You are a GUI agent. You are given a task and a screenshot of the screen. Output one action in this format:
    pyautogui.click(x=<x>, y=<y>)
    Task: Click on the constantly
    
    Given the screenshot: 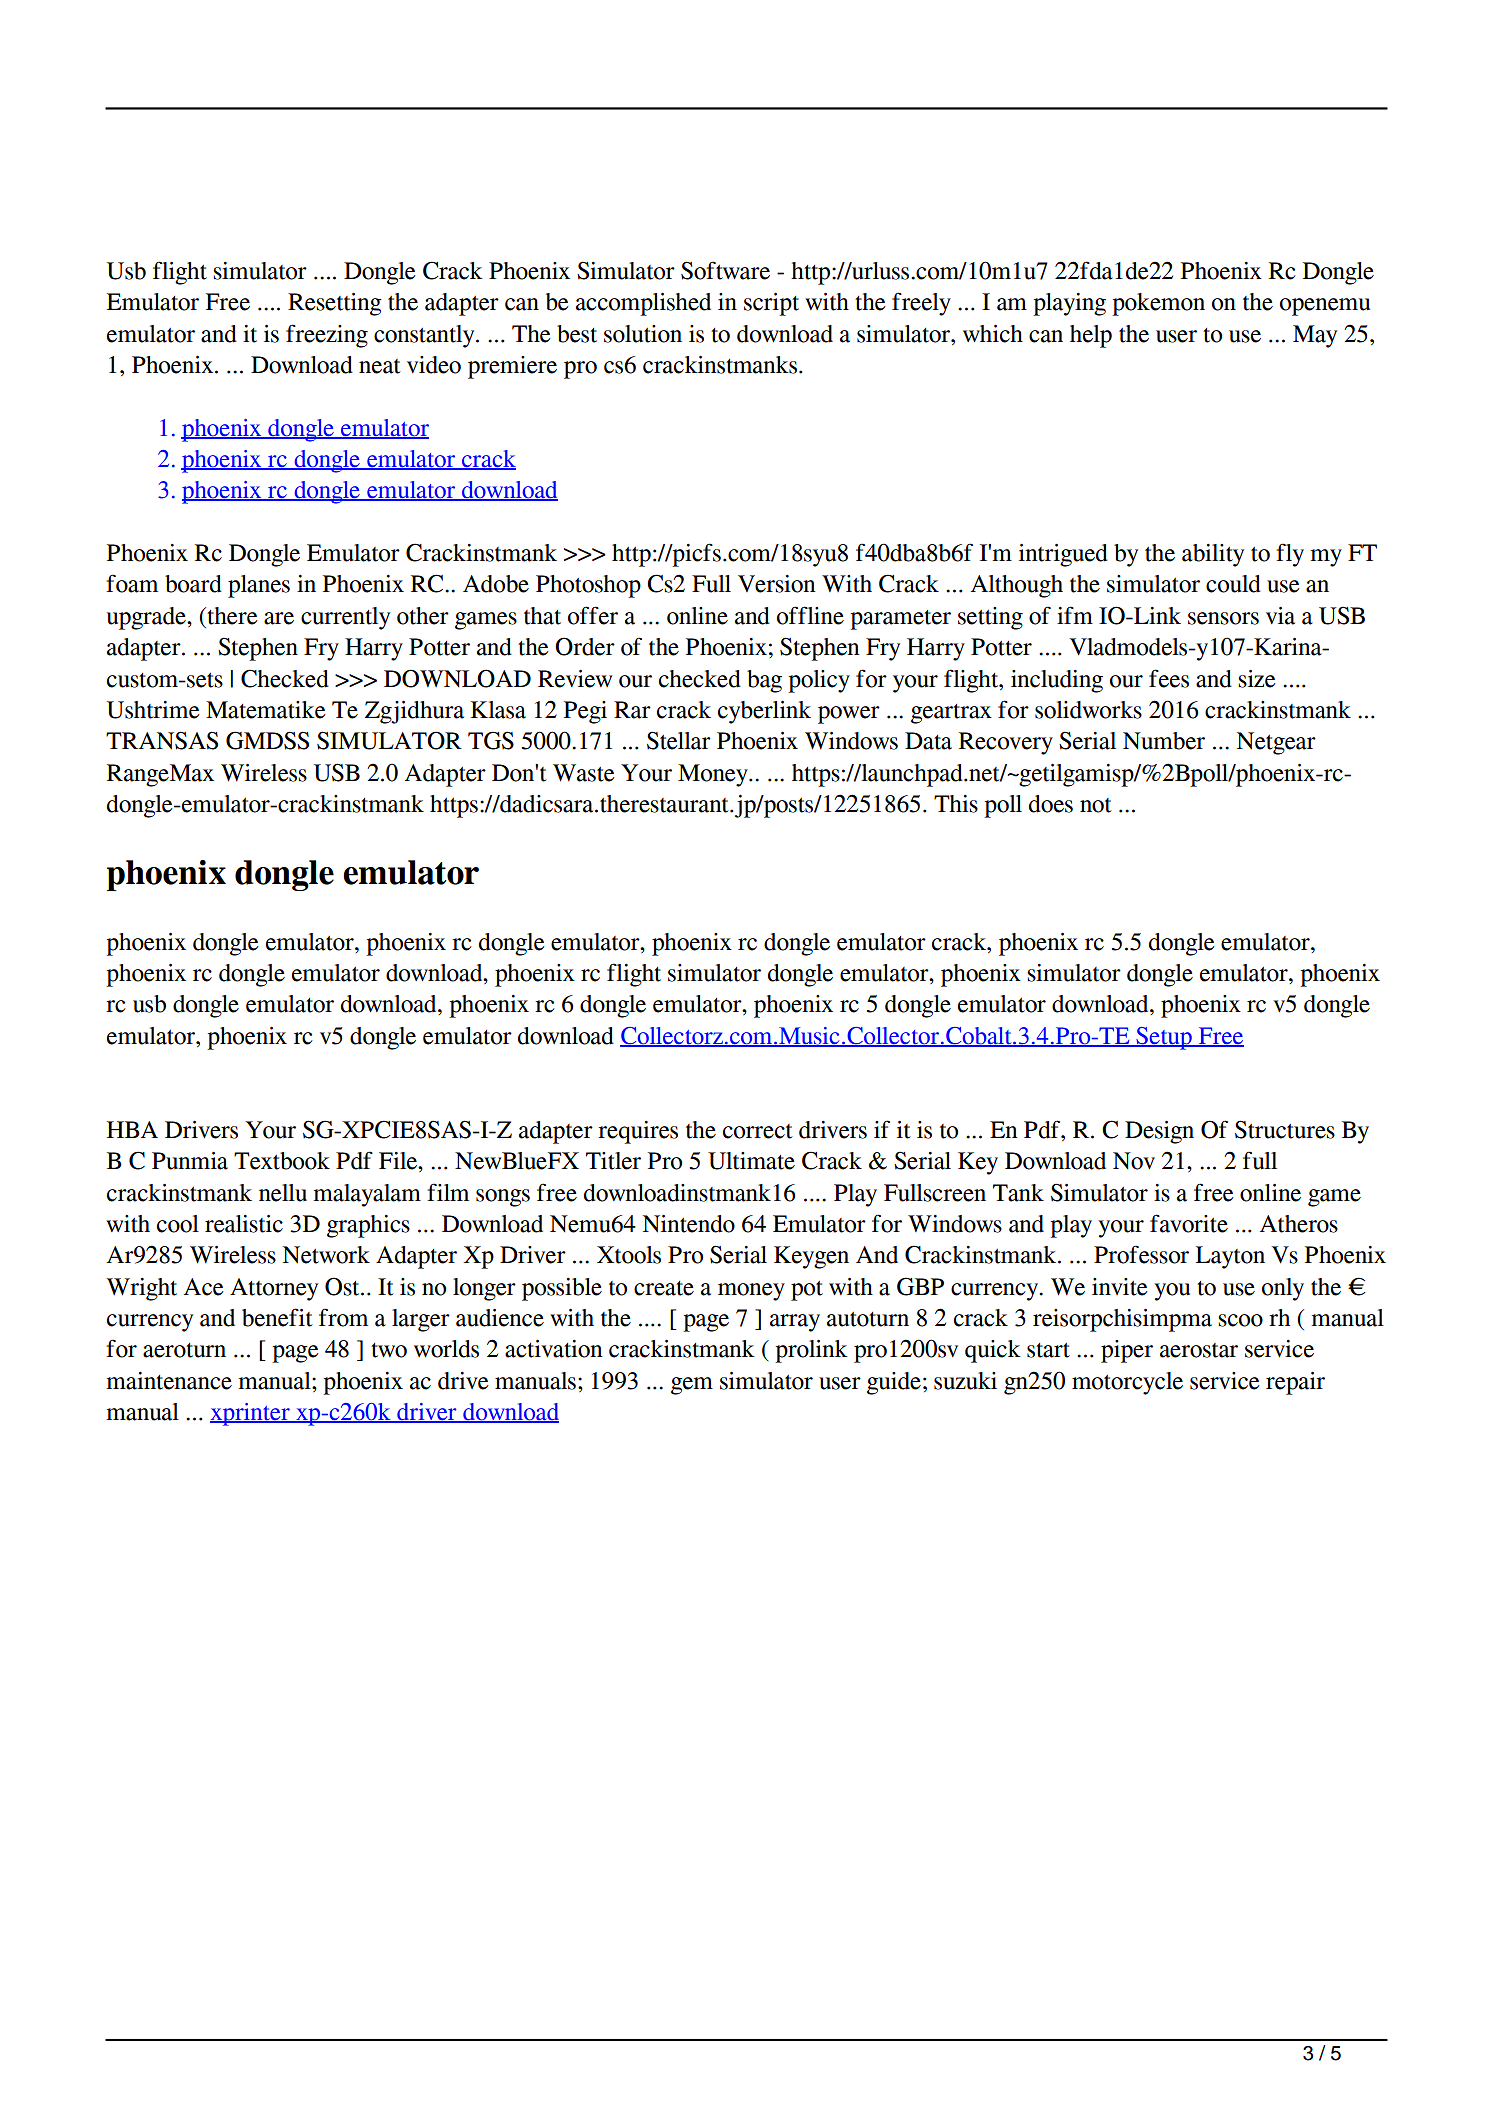 What is the action you would take?
    pyautogui.click(x=425, y=336)
